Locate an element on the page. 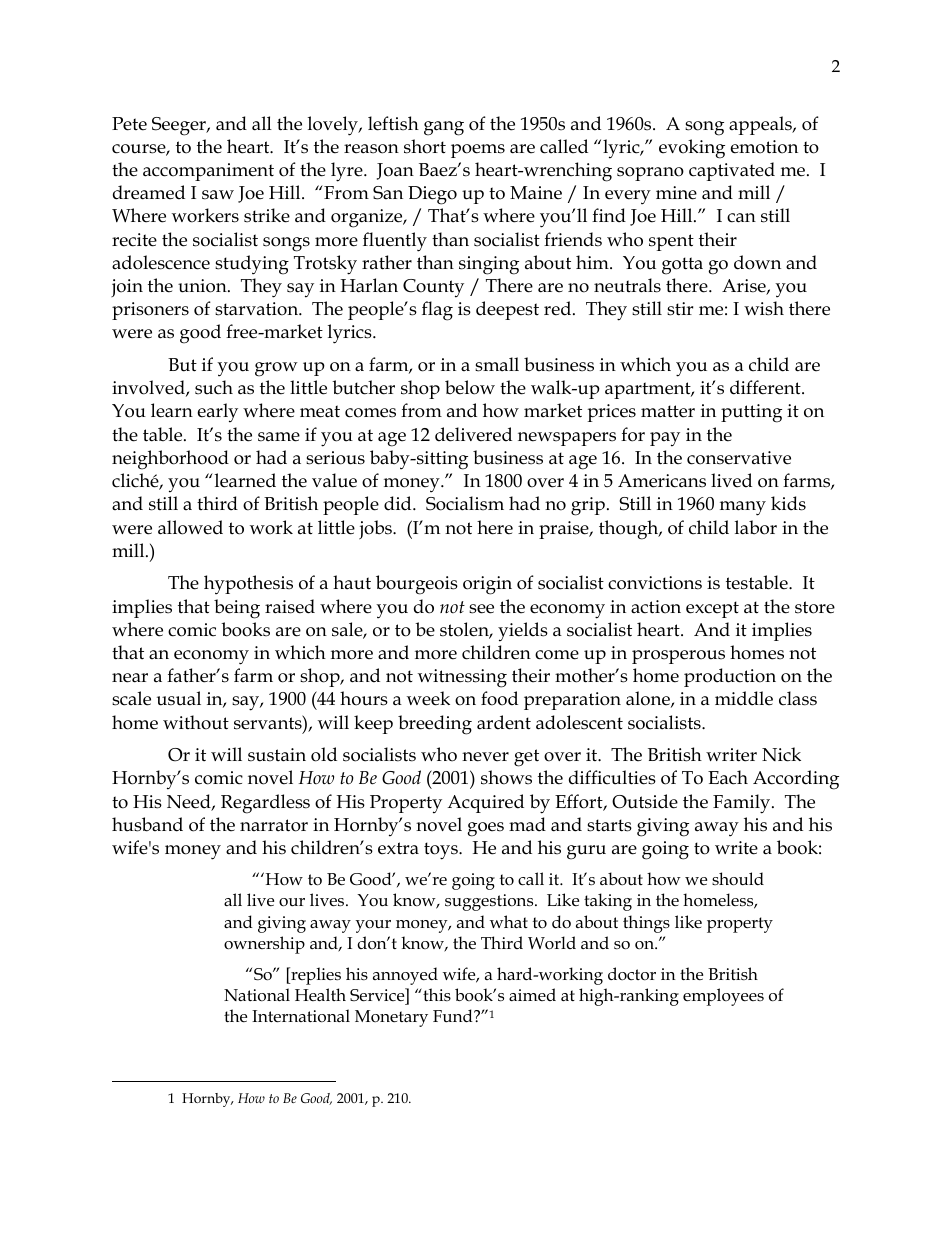  ownership is located at coordinates (264, 945).
